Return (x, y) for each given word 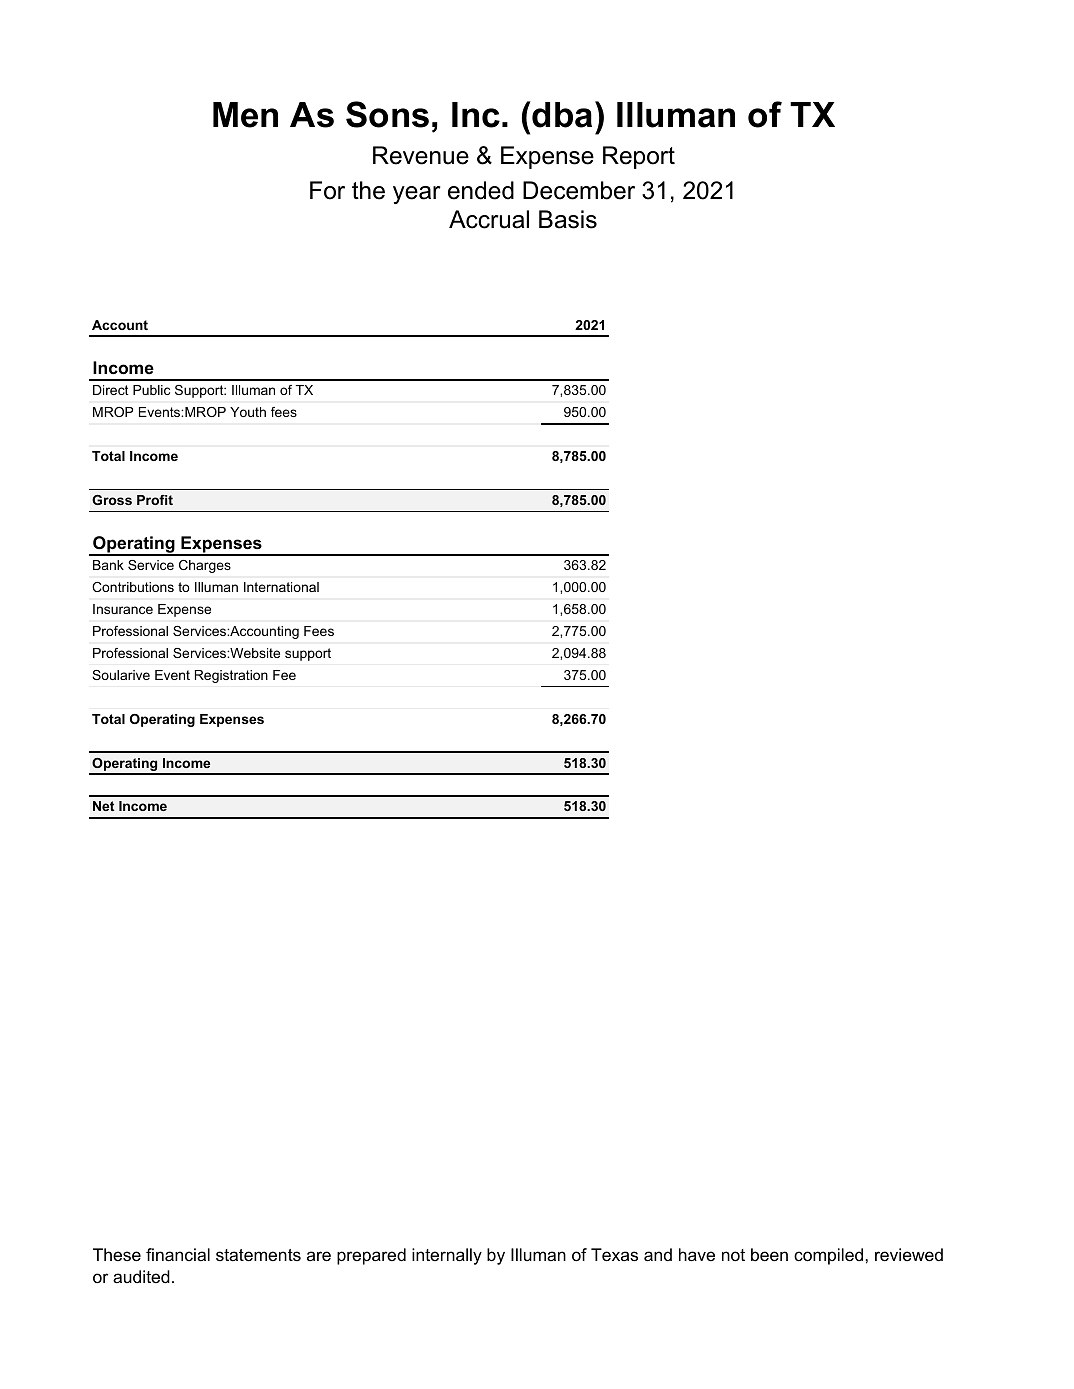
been (769, 1255)
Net (103, 806)
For (327, 190)
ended (481, 190)
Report (639, 157)
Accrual (489, 219)
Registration (231, 676)
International (281, 587)
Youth (248, 412)
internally (447, 1256)
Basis (568, 219)
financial (178, 1255)
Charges (205, 566)
